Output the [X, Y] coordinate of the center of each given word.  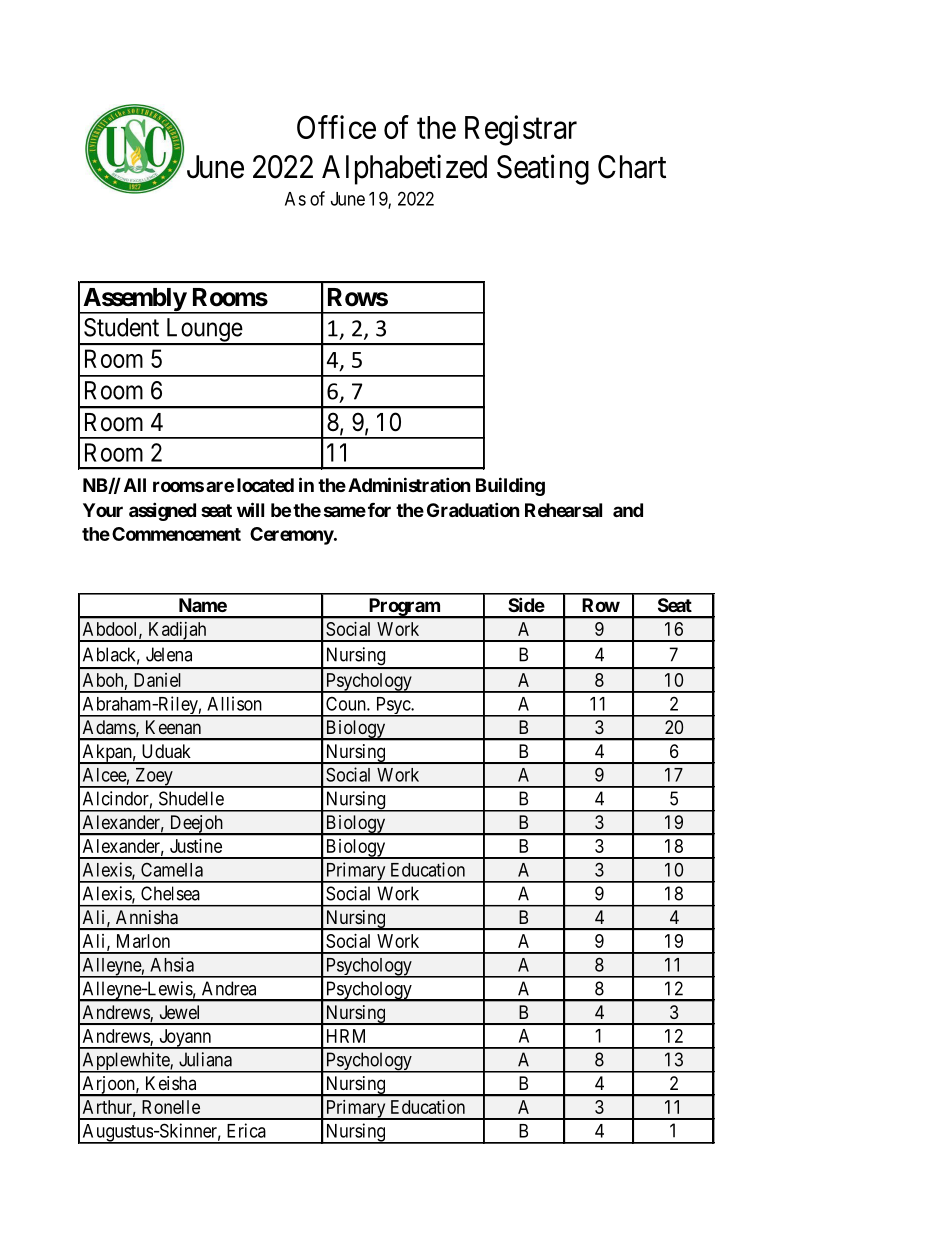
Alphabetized [404, 169]
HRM [346, 1036]
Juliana [205, 1059]
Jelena [169, 654]
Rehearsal [563, 510]
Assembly [134, 300]
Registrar [521, 130]
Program [404, 608]
